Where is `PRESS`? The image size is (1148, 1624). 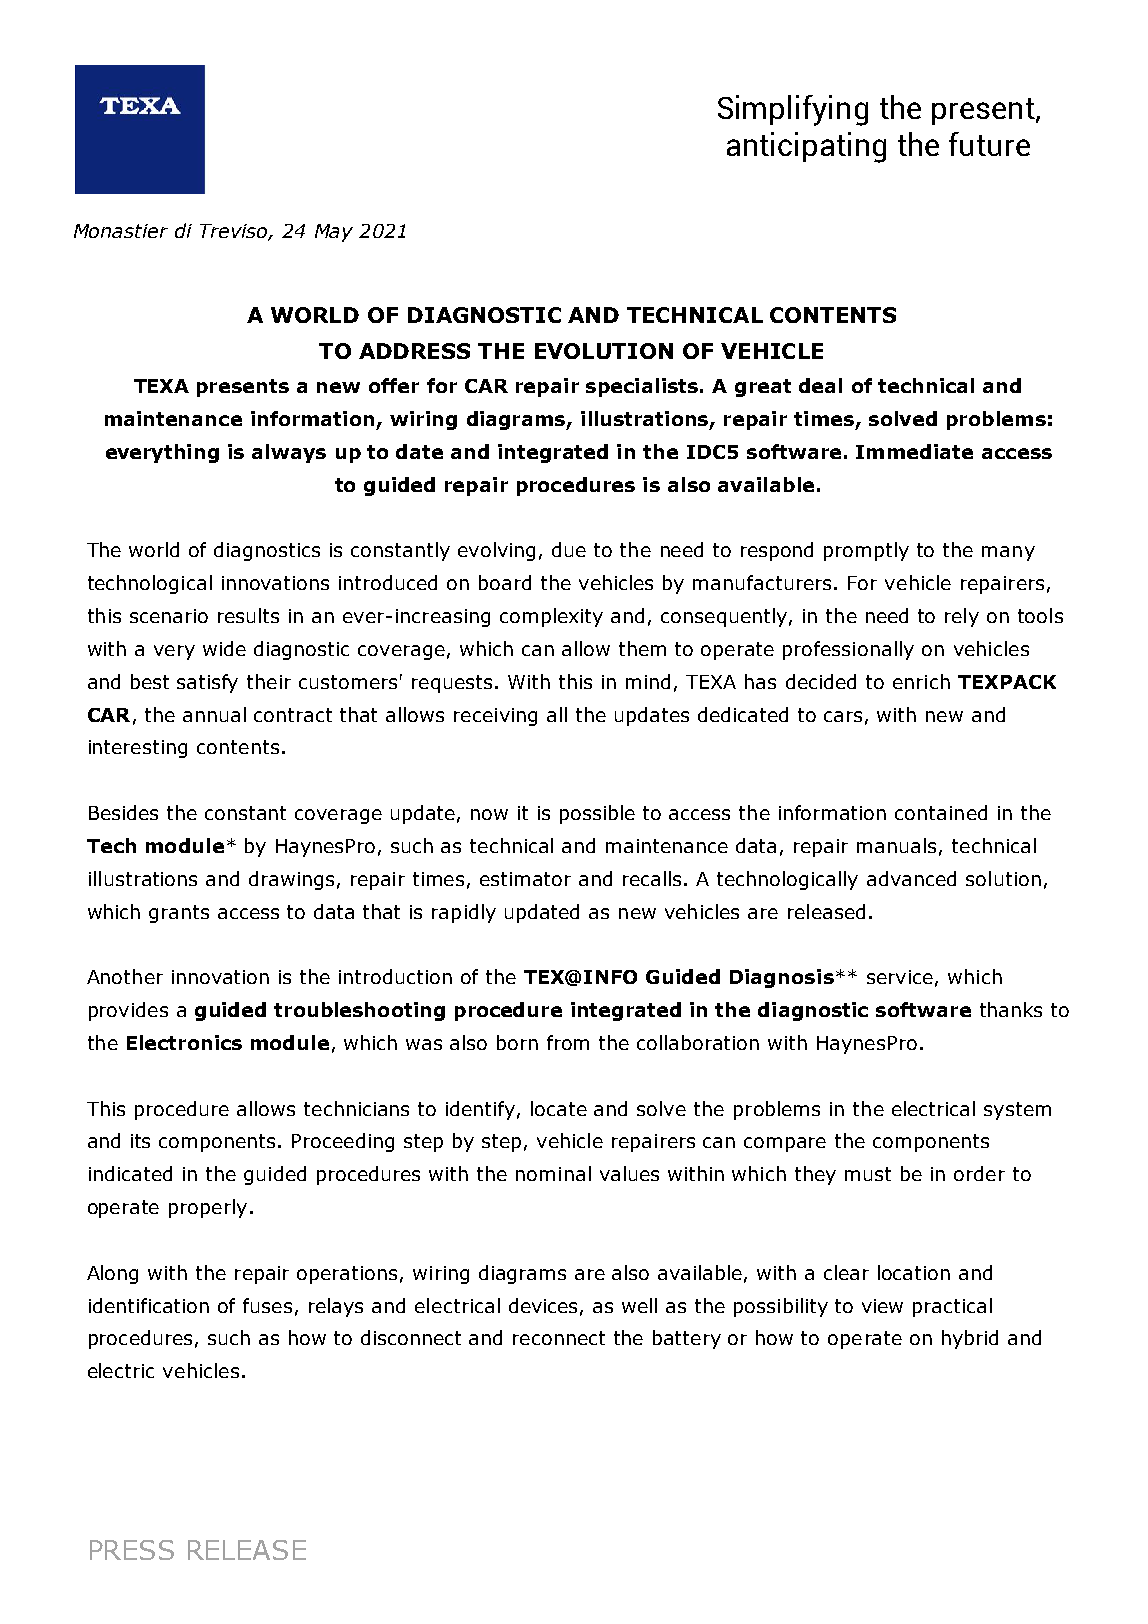
PRESS is located at coordinates (132, 1550).
